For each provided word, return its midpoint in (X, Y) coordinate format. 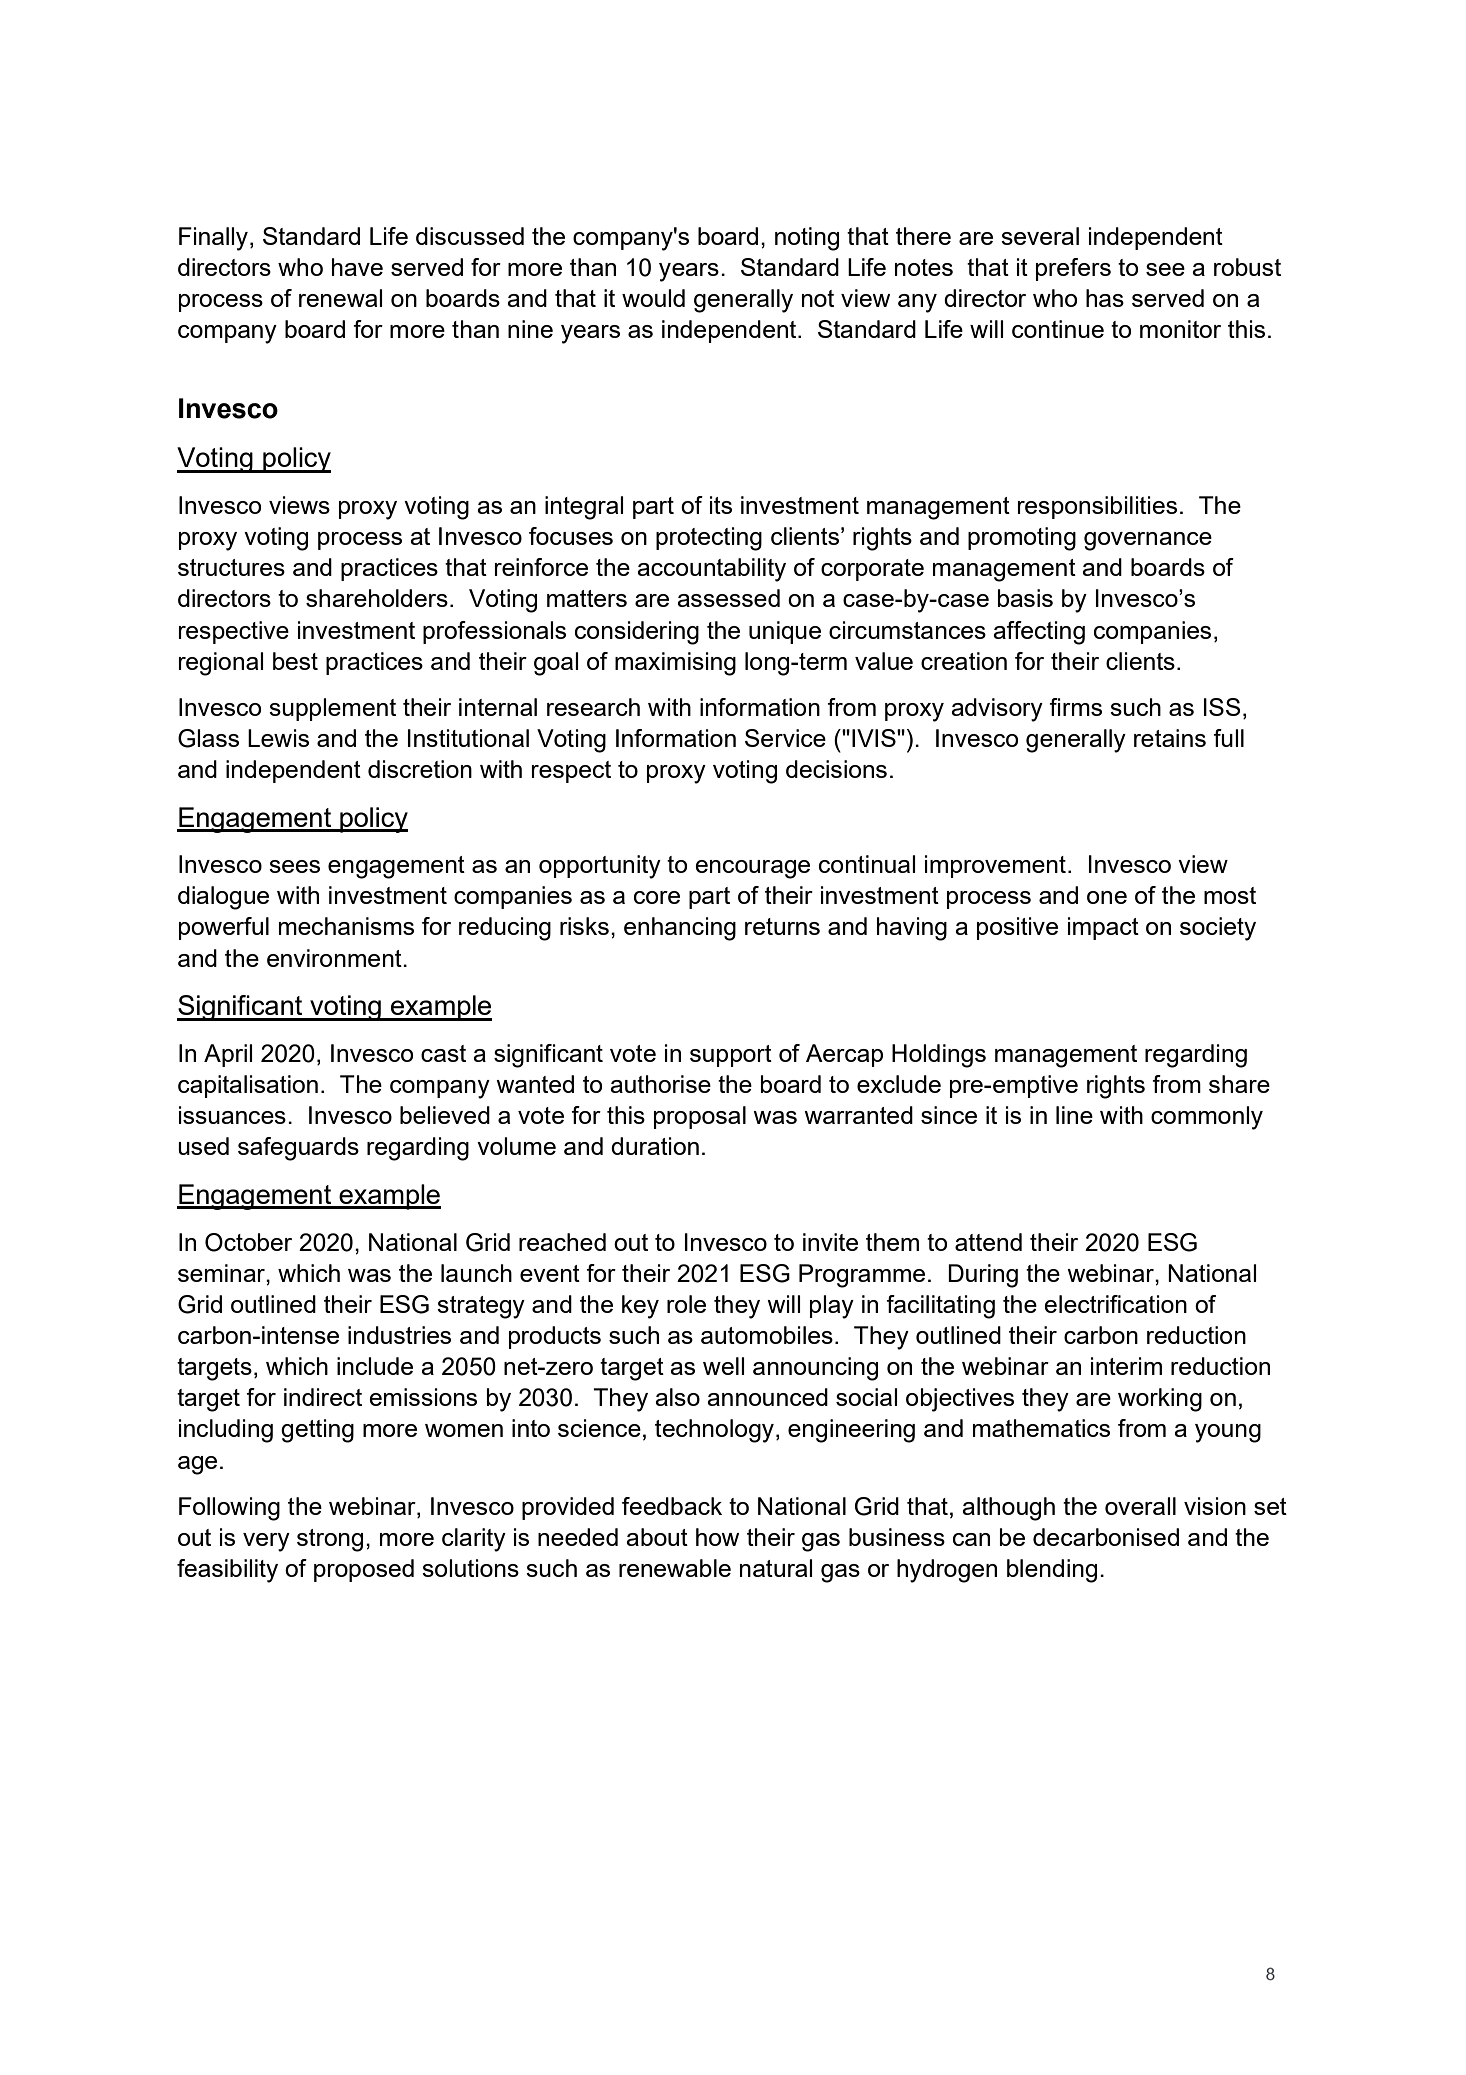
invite (830, 1242)
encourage (752, 869)
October (248, 1242)
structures (231, 567)
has (1105, 298)
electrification (1115, 1304)
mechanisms (346, 926)
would (653, 298)
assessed (728, 598)
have (357, 267)
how (717, 1537)
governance (1148, 541)
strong (330, 1540)
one (1107, 897)
